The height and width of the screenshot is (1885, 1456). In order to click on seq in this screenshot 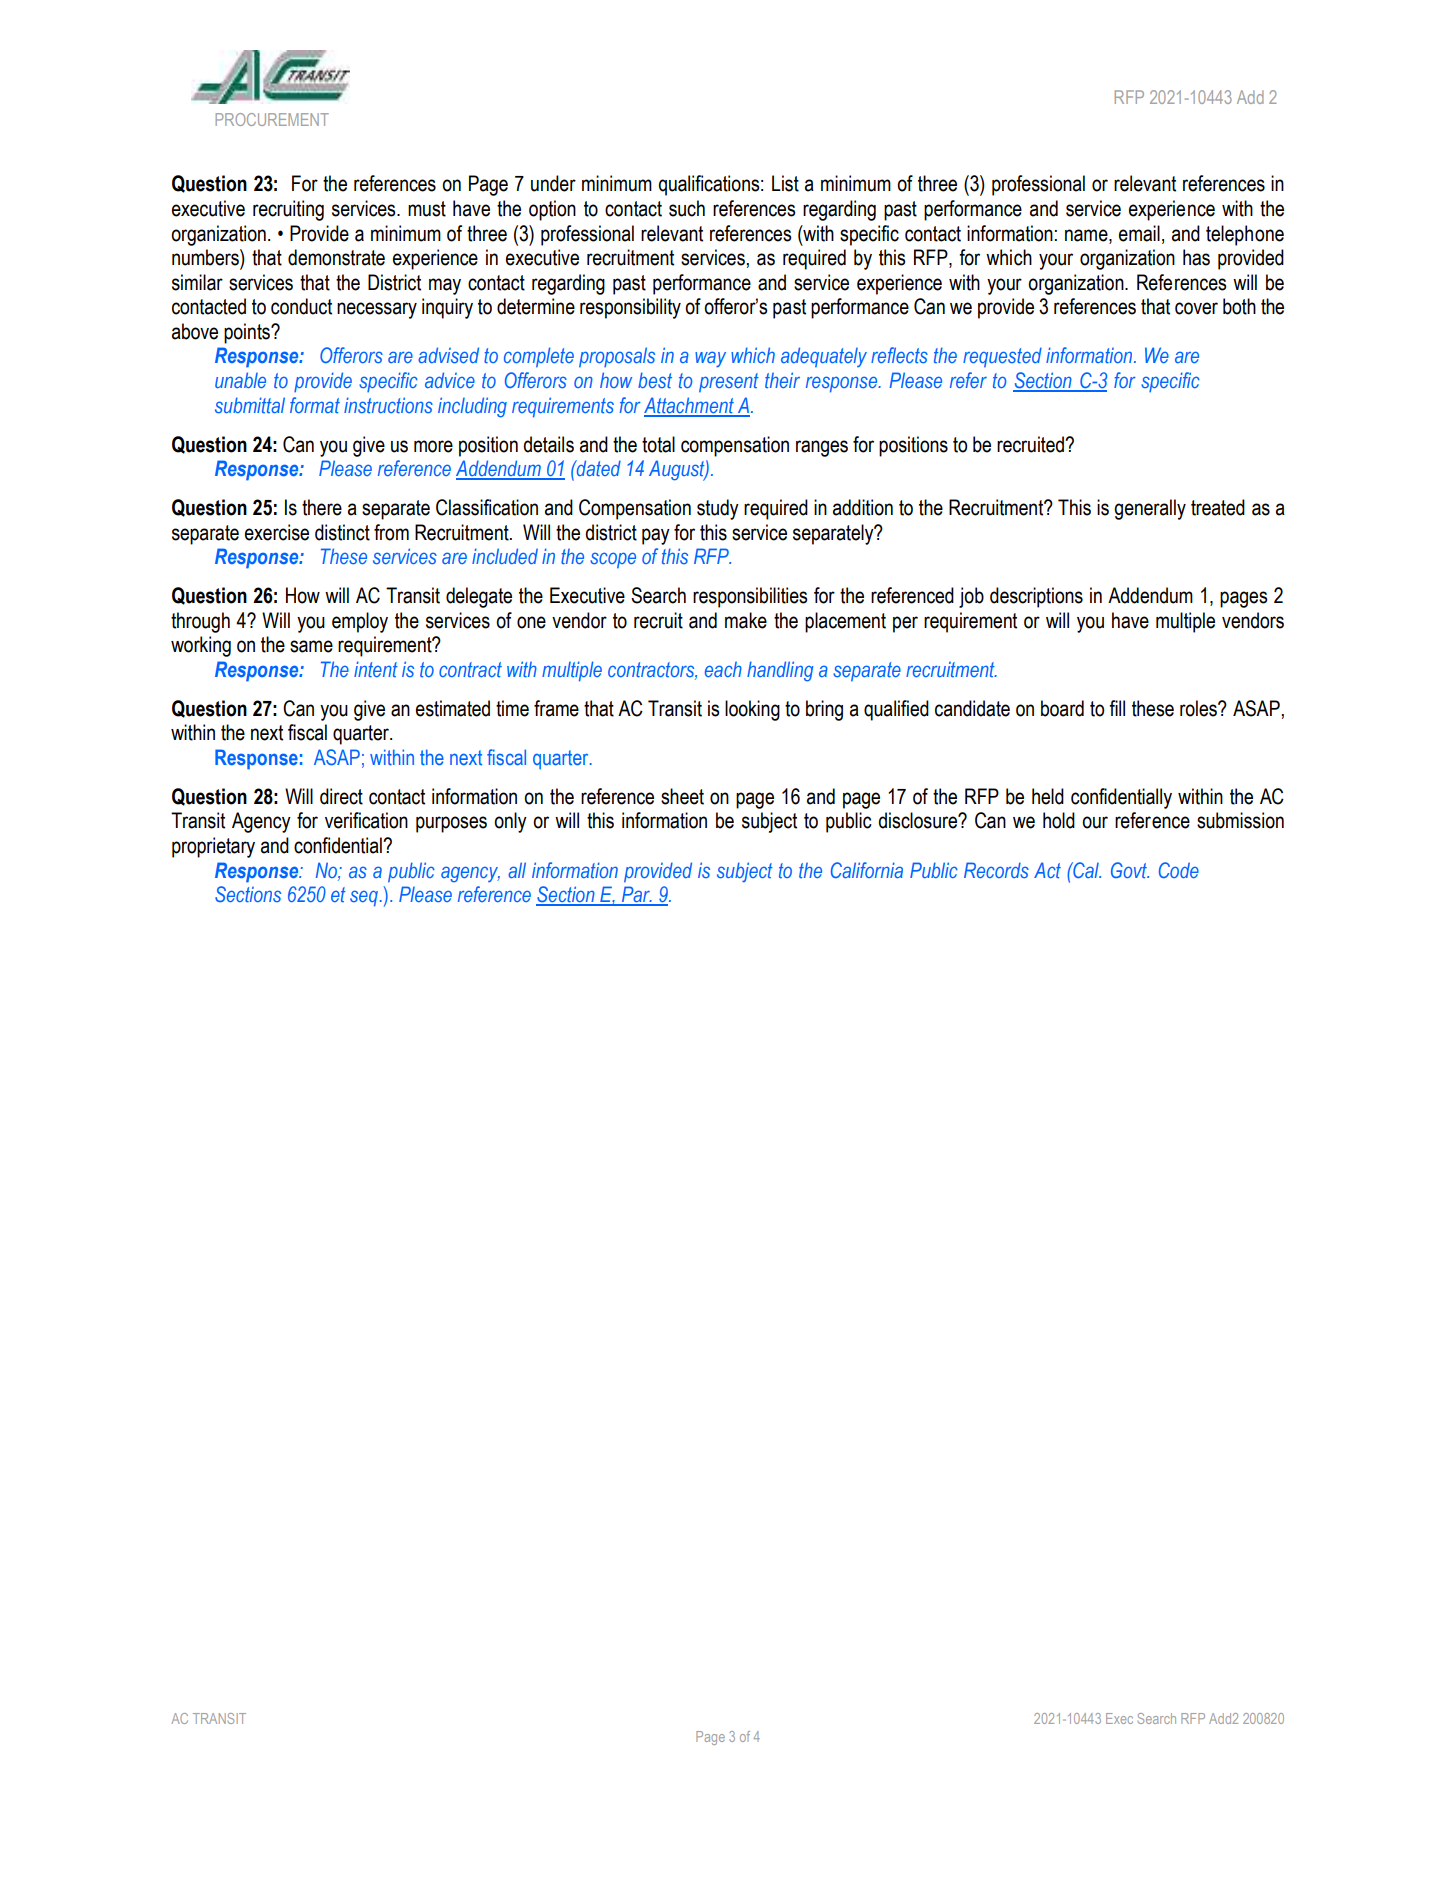, I will do `click(365, 898)`.
